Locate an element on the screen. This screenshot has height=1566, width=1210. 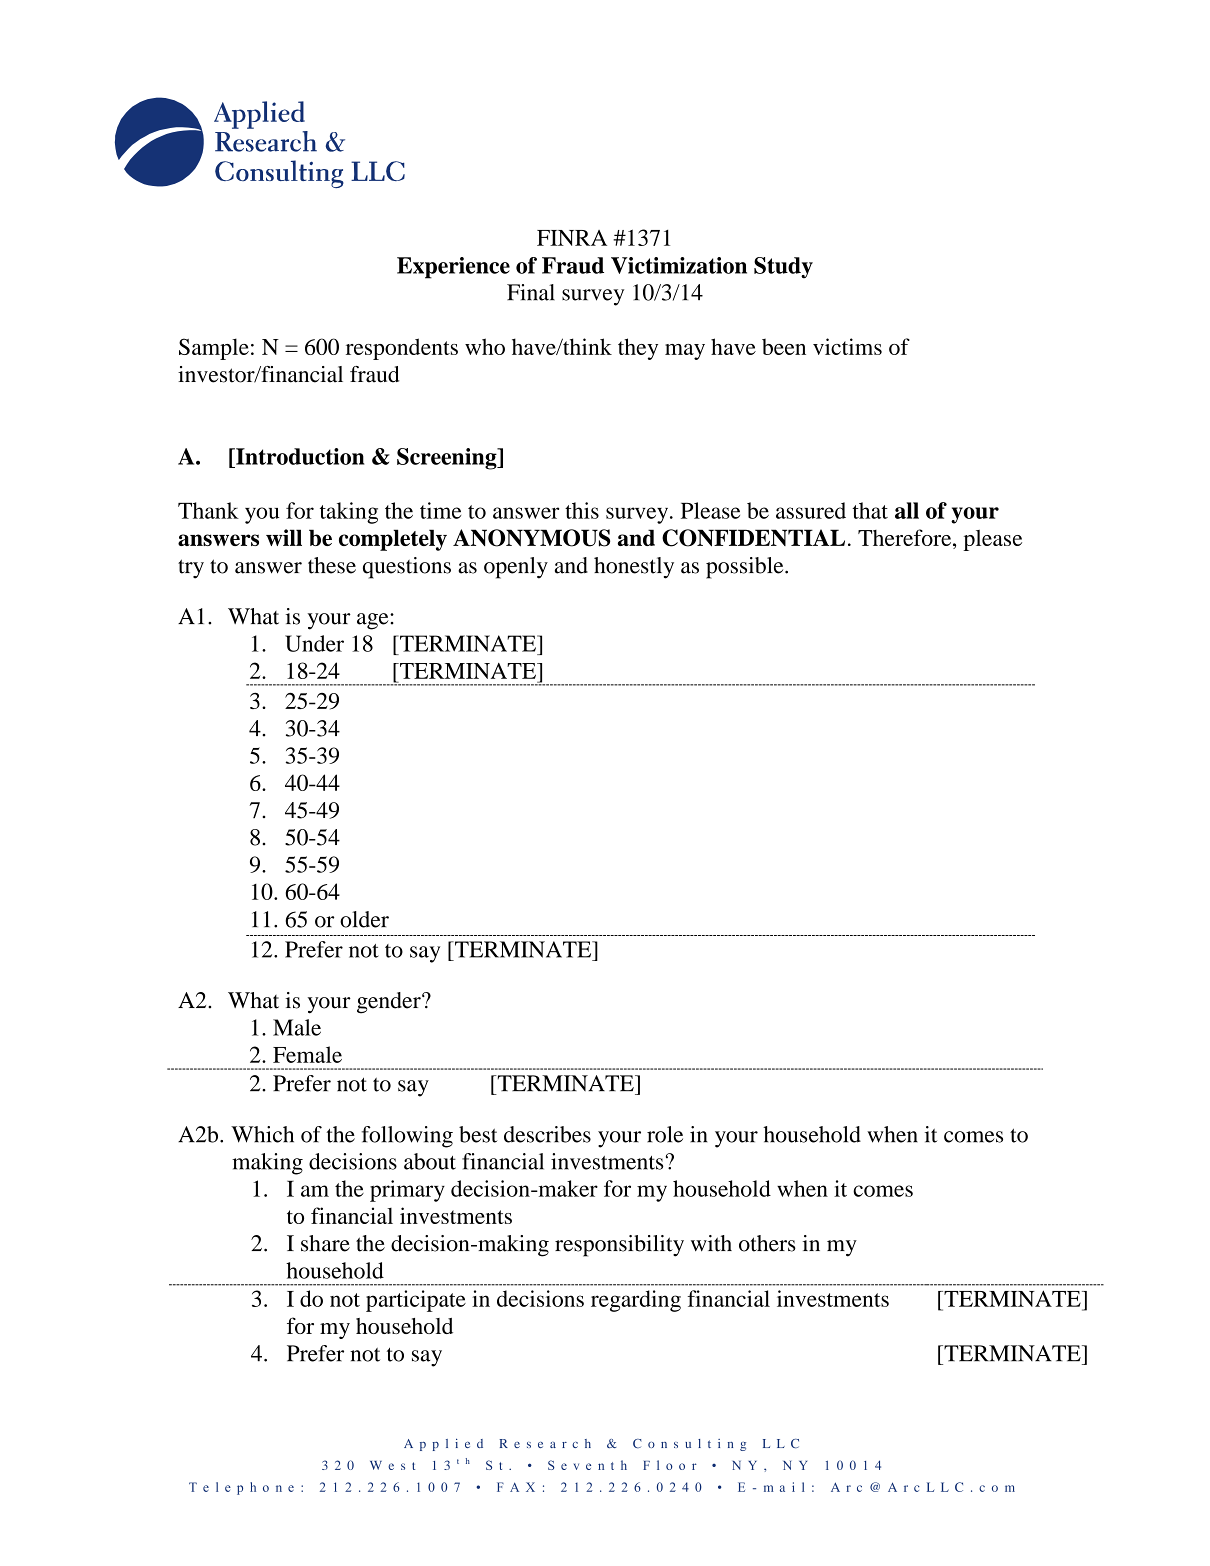
responsibility is located at coordinates (619, 1246).
